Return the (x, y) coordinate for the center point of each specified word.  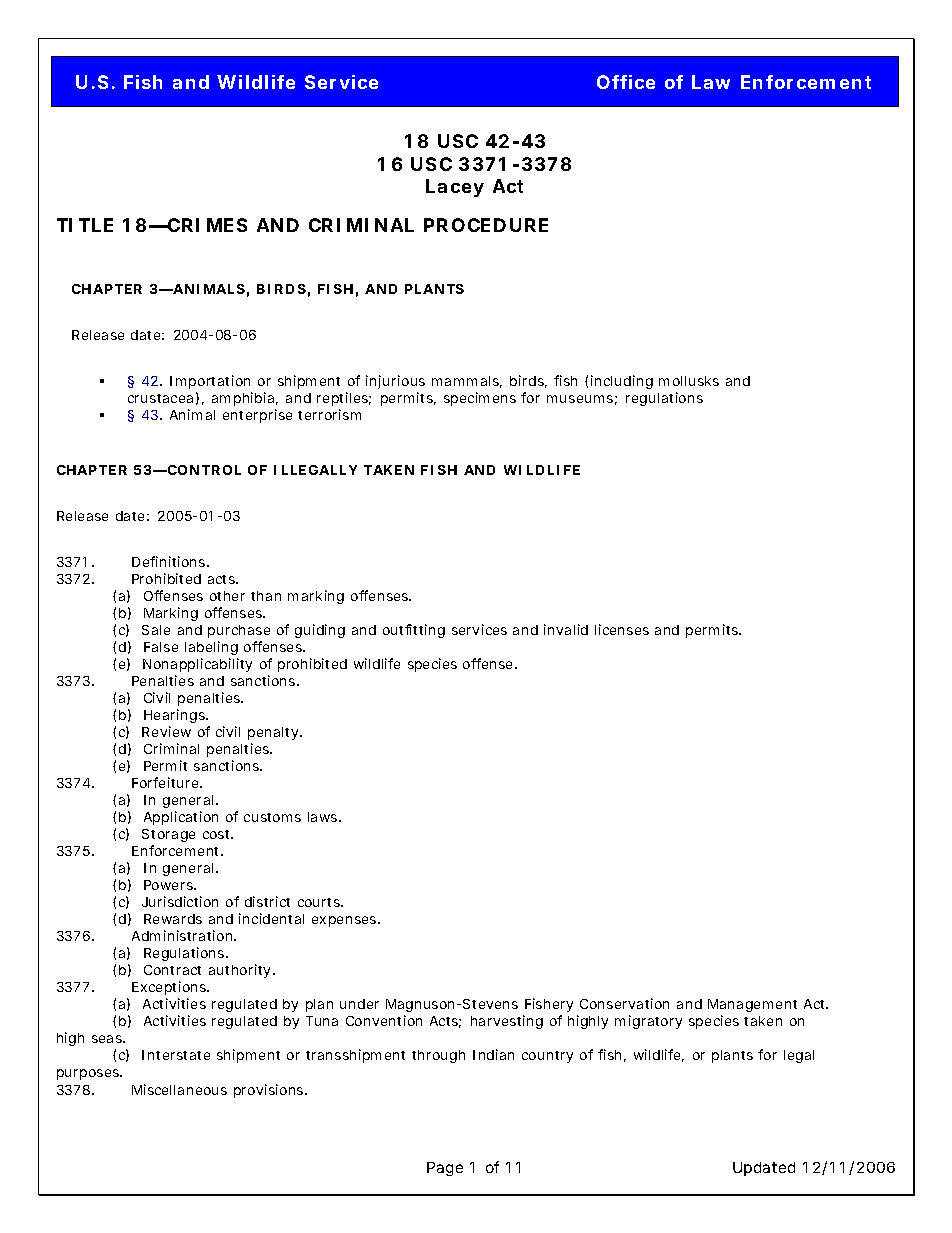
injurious (395, 382)
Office (626, 82)
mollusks (689, 381)
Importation (210, 382)
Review (166, 731)
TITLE (85, 225)
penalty (273, 733)
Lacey (455, 188)
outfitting (414, 631)
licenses (622, 629)
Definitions (168, 561)
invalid (566, 629)
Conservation (624, 1003)
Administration (182, 935)
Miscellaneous (179, 1089)
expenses (344, 921)
